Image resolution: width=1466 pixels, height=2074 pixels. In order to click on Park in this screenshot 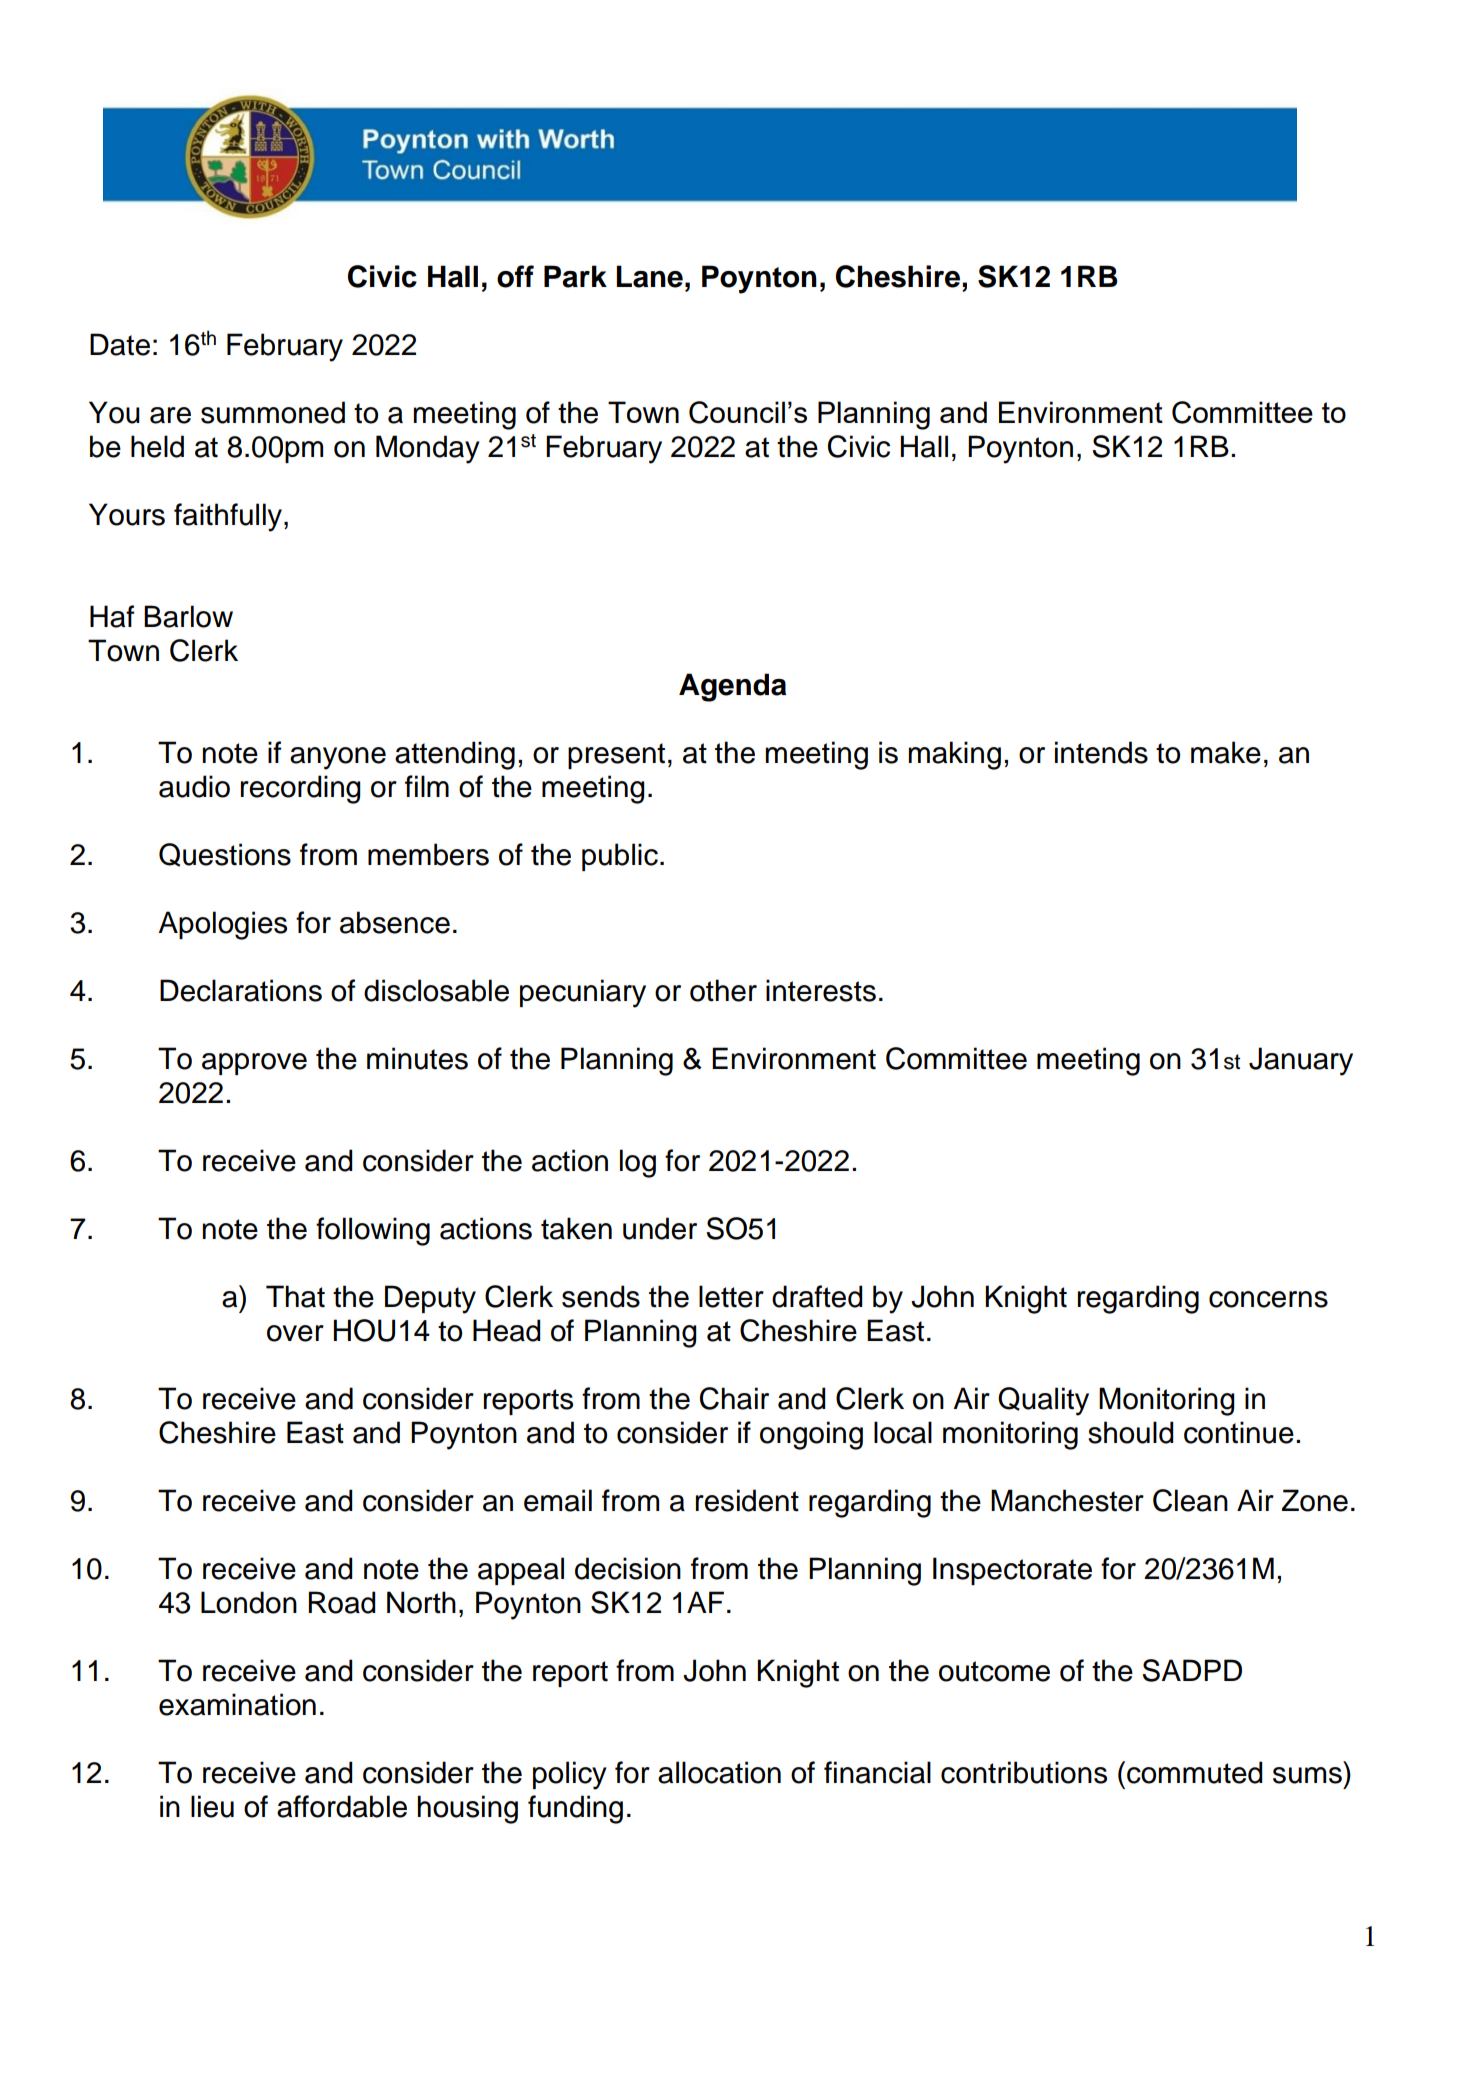, I will do `click(575, 276)`.
